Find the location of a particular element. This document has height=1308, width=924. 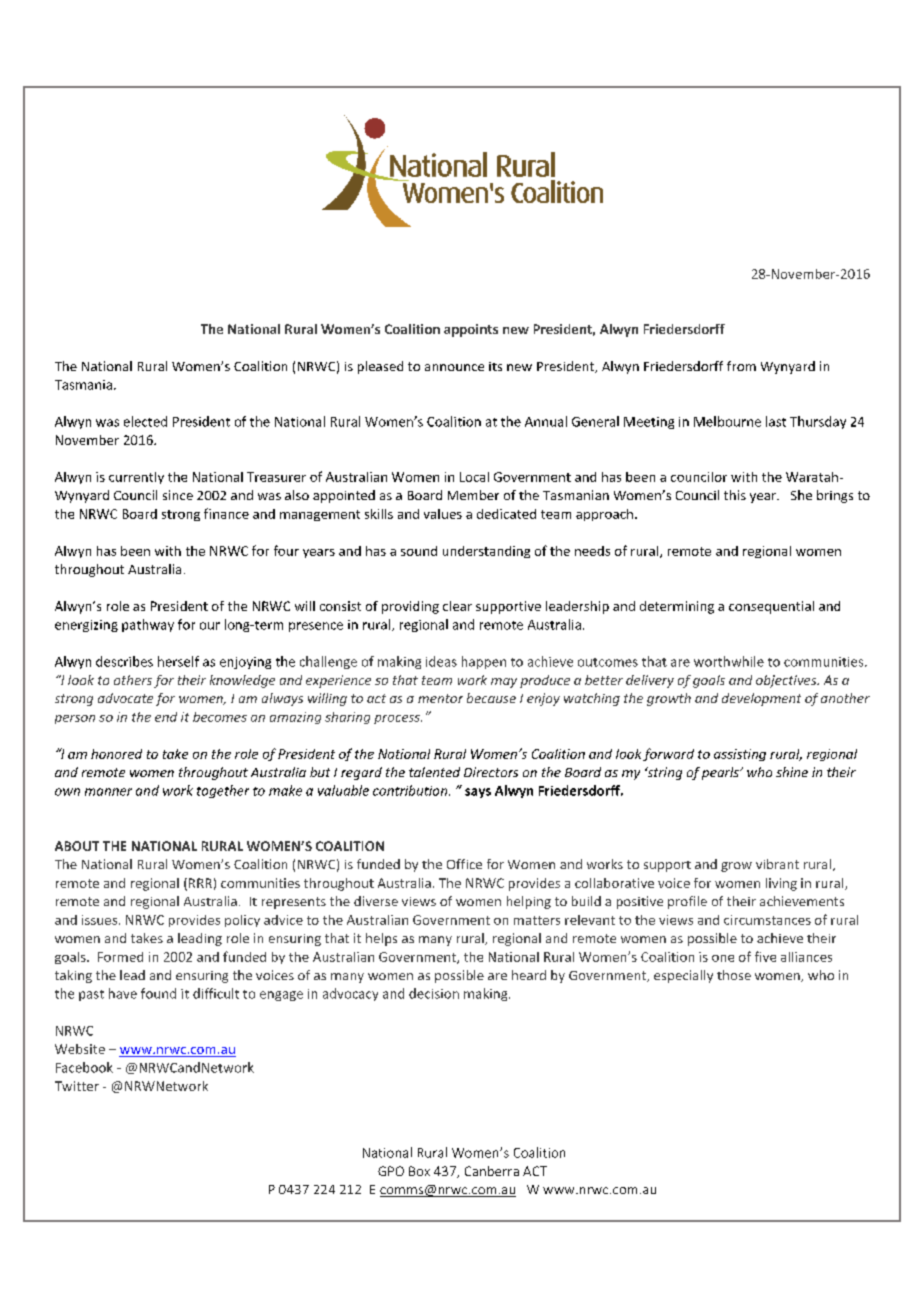

those is located at coordinates (734, 975).
